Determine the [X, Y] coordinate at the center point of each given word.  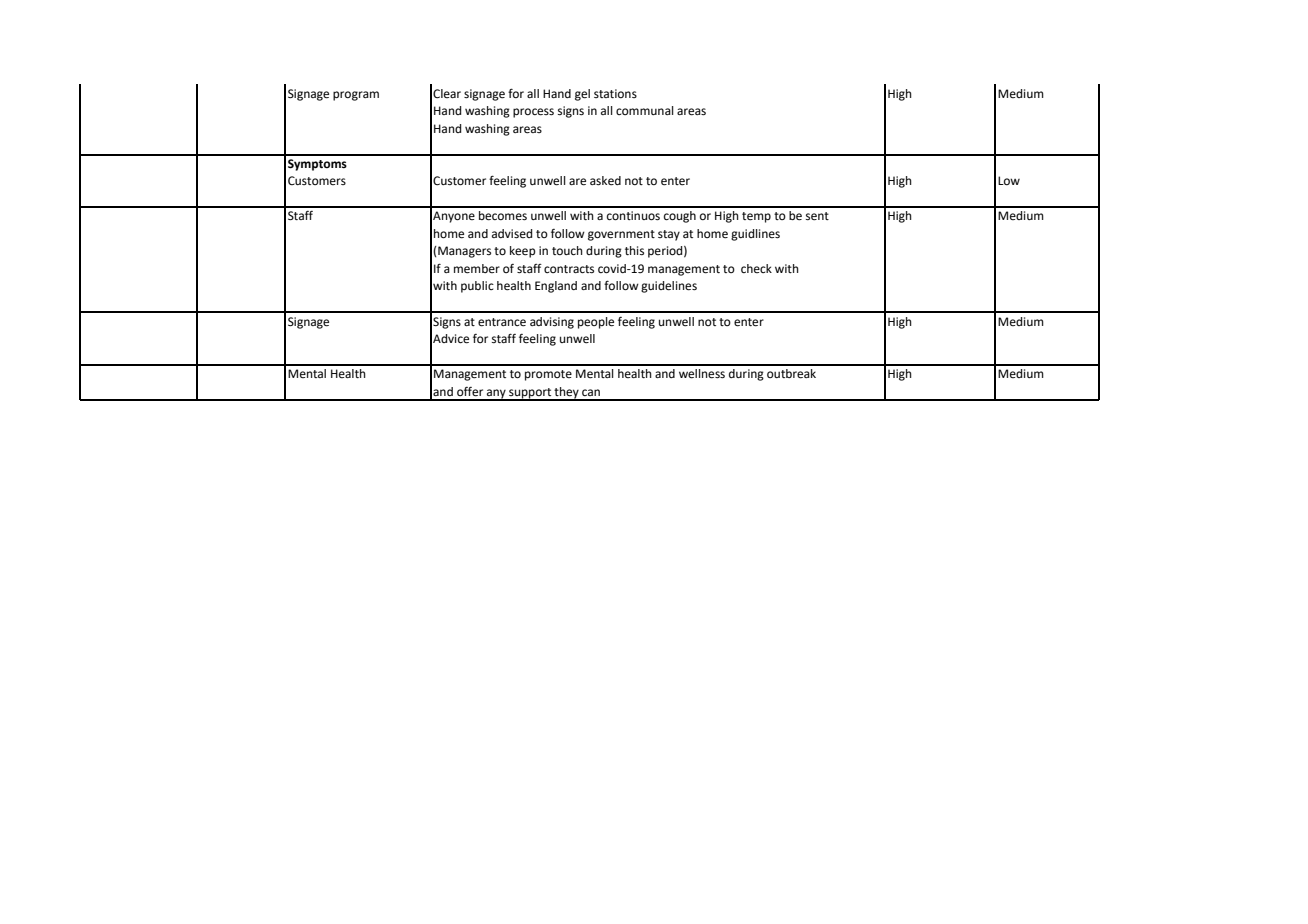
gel [582, 95]
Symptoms [317, 165]
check [756, 268]
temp [756, 217]
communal [645, 110]
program [356, 96]
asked [605, 181]
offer [470, 392]
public [477, 287]
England [556, 287]
